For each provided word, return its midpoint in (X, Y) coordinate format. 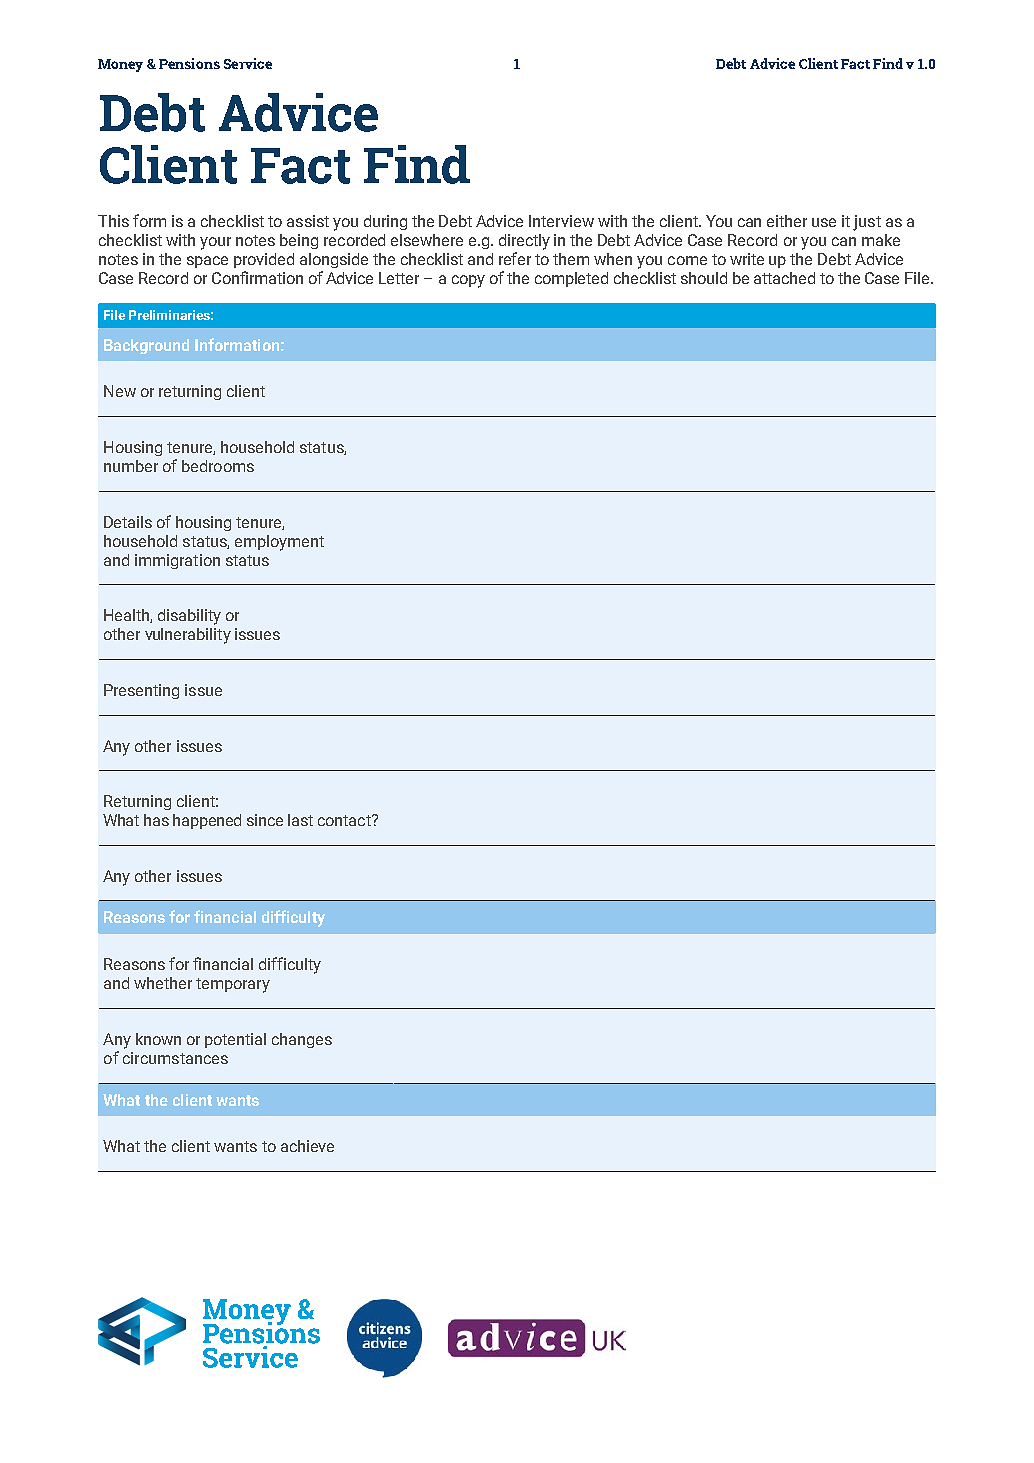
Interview (561, 221)
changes (302, 1040)
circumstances (175, 1058)
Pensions (189, 63)
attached (784, 278)
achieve (307, 1146)
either (787, 221)
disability (189, 617)
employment (279, 543)
